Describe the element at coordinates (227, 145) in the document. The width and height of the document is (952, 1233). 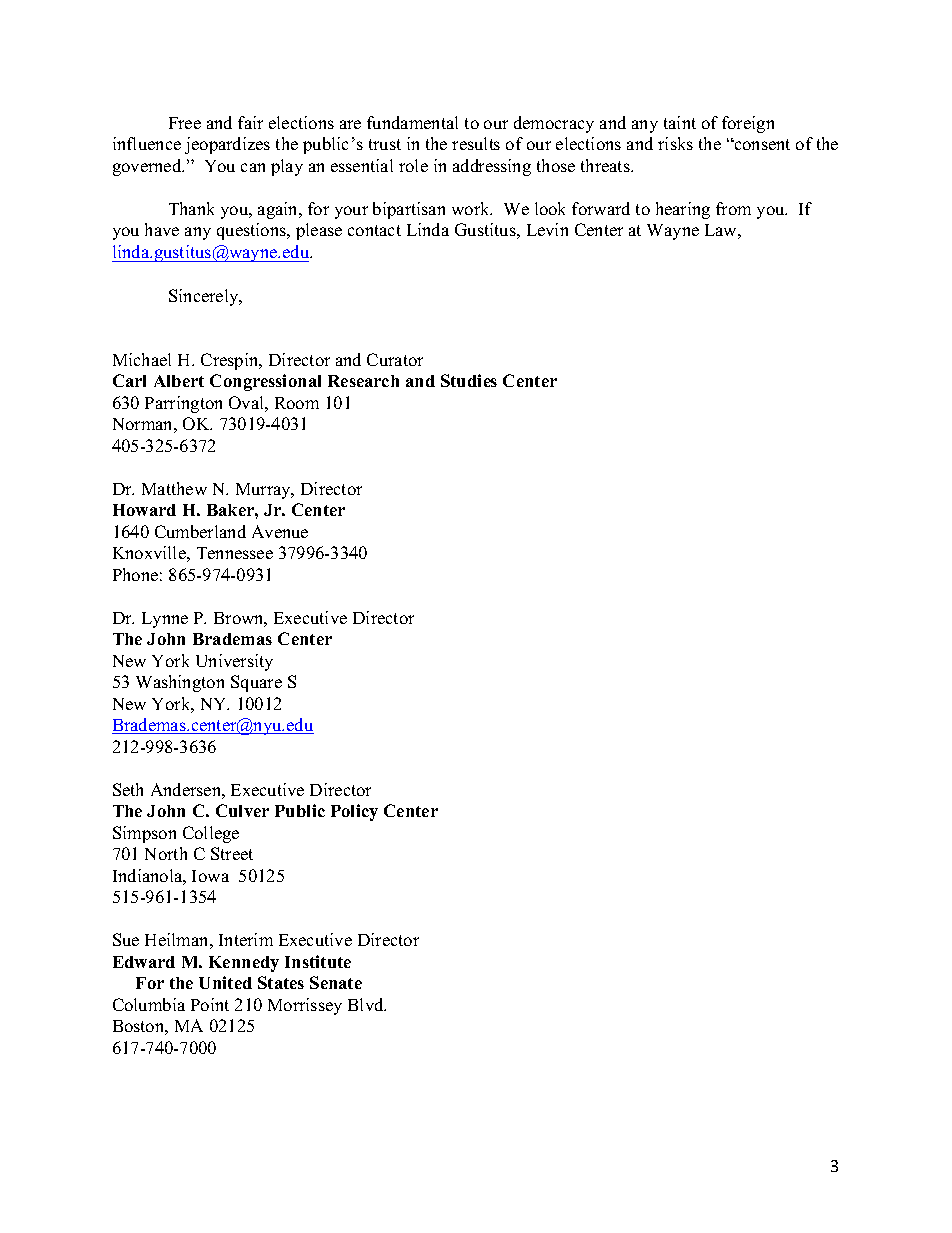
I see `jeopardizes` at that location.
